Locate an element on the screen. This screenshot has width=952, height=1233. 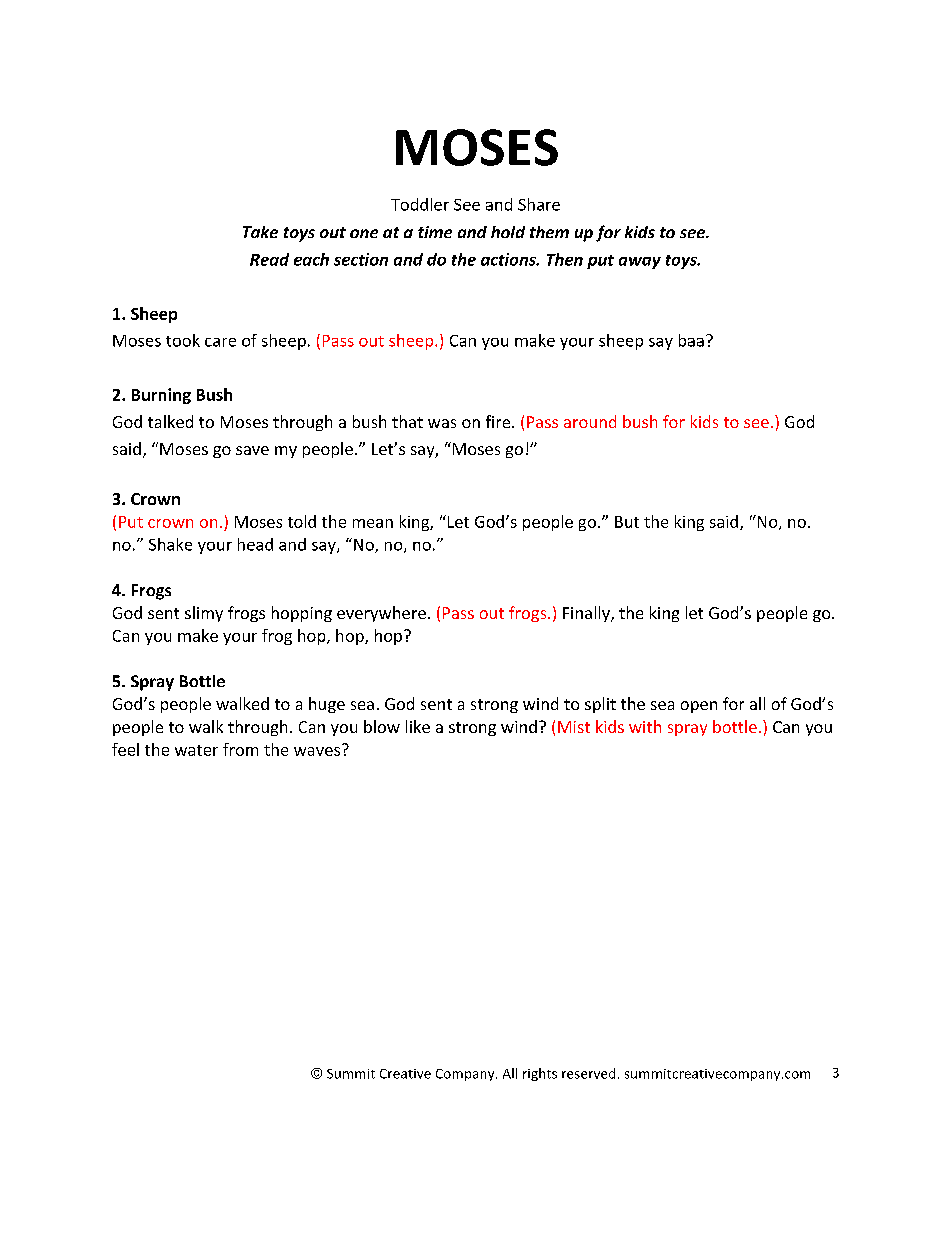
mean is located at coordinates (373, 523).
